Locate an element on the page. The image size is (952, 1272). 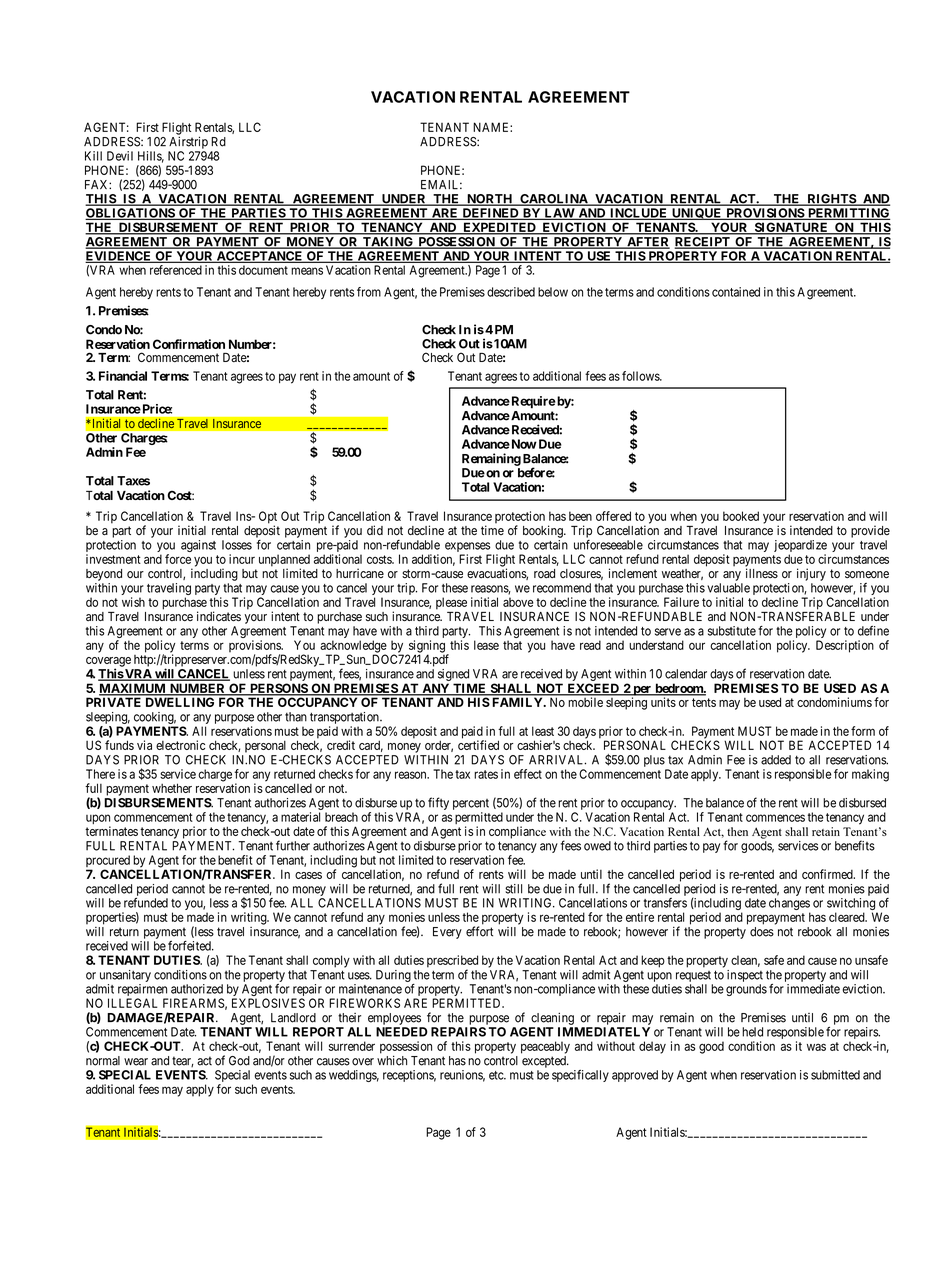
Devil is located at coordinates (120, 156).
